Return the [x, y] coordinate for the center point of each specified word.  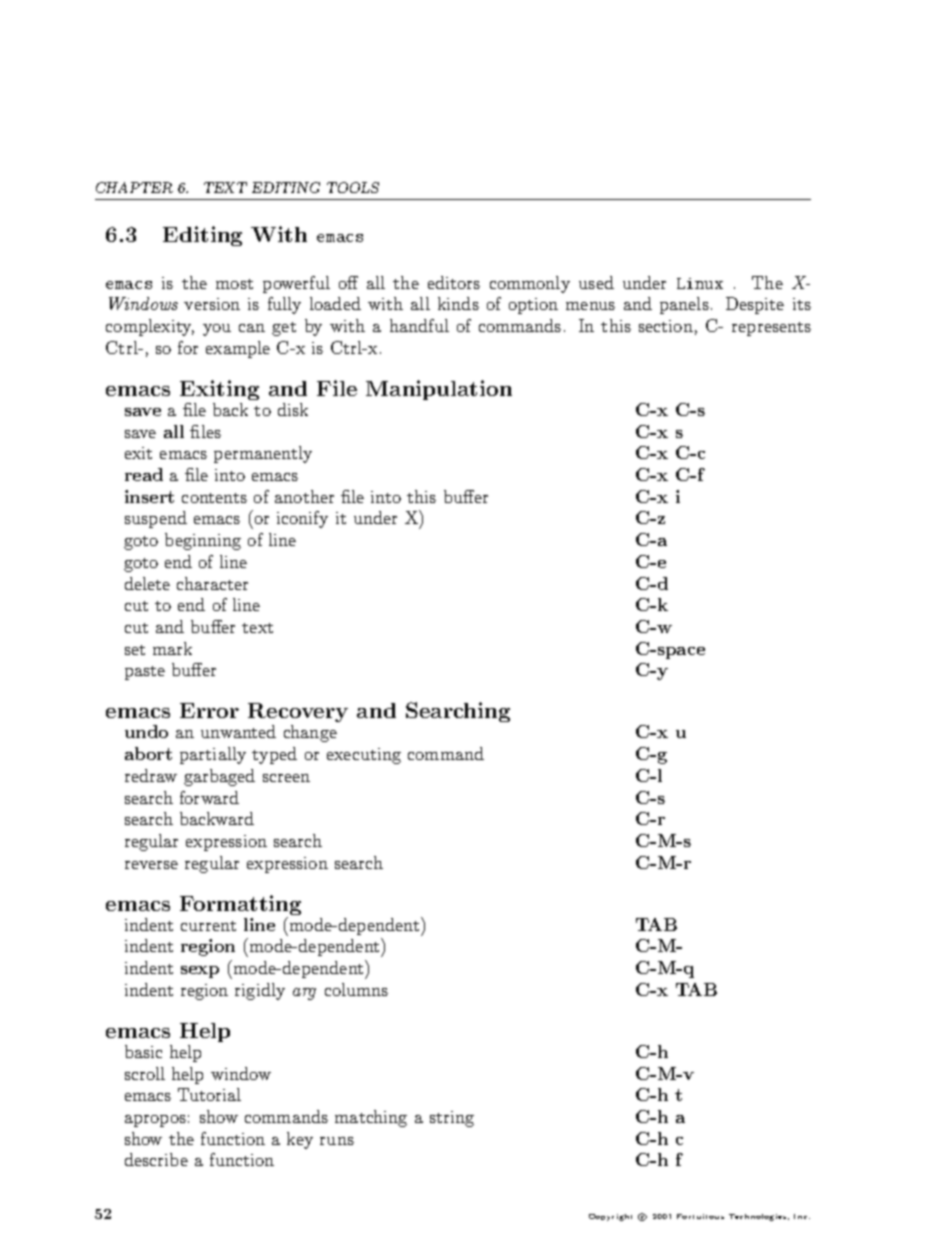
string [452, 1119]
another [304, 496]
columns [356, 989]
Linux [700, 283]
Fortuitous [700, 1216]
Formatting [240, 906]
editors [454, 282]
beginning [203, 541]
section [666, 326]
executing [364, 756]
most [234, 284]
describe [156, 1159]
